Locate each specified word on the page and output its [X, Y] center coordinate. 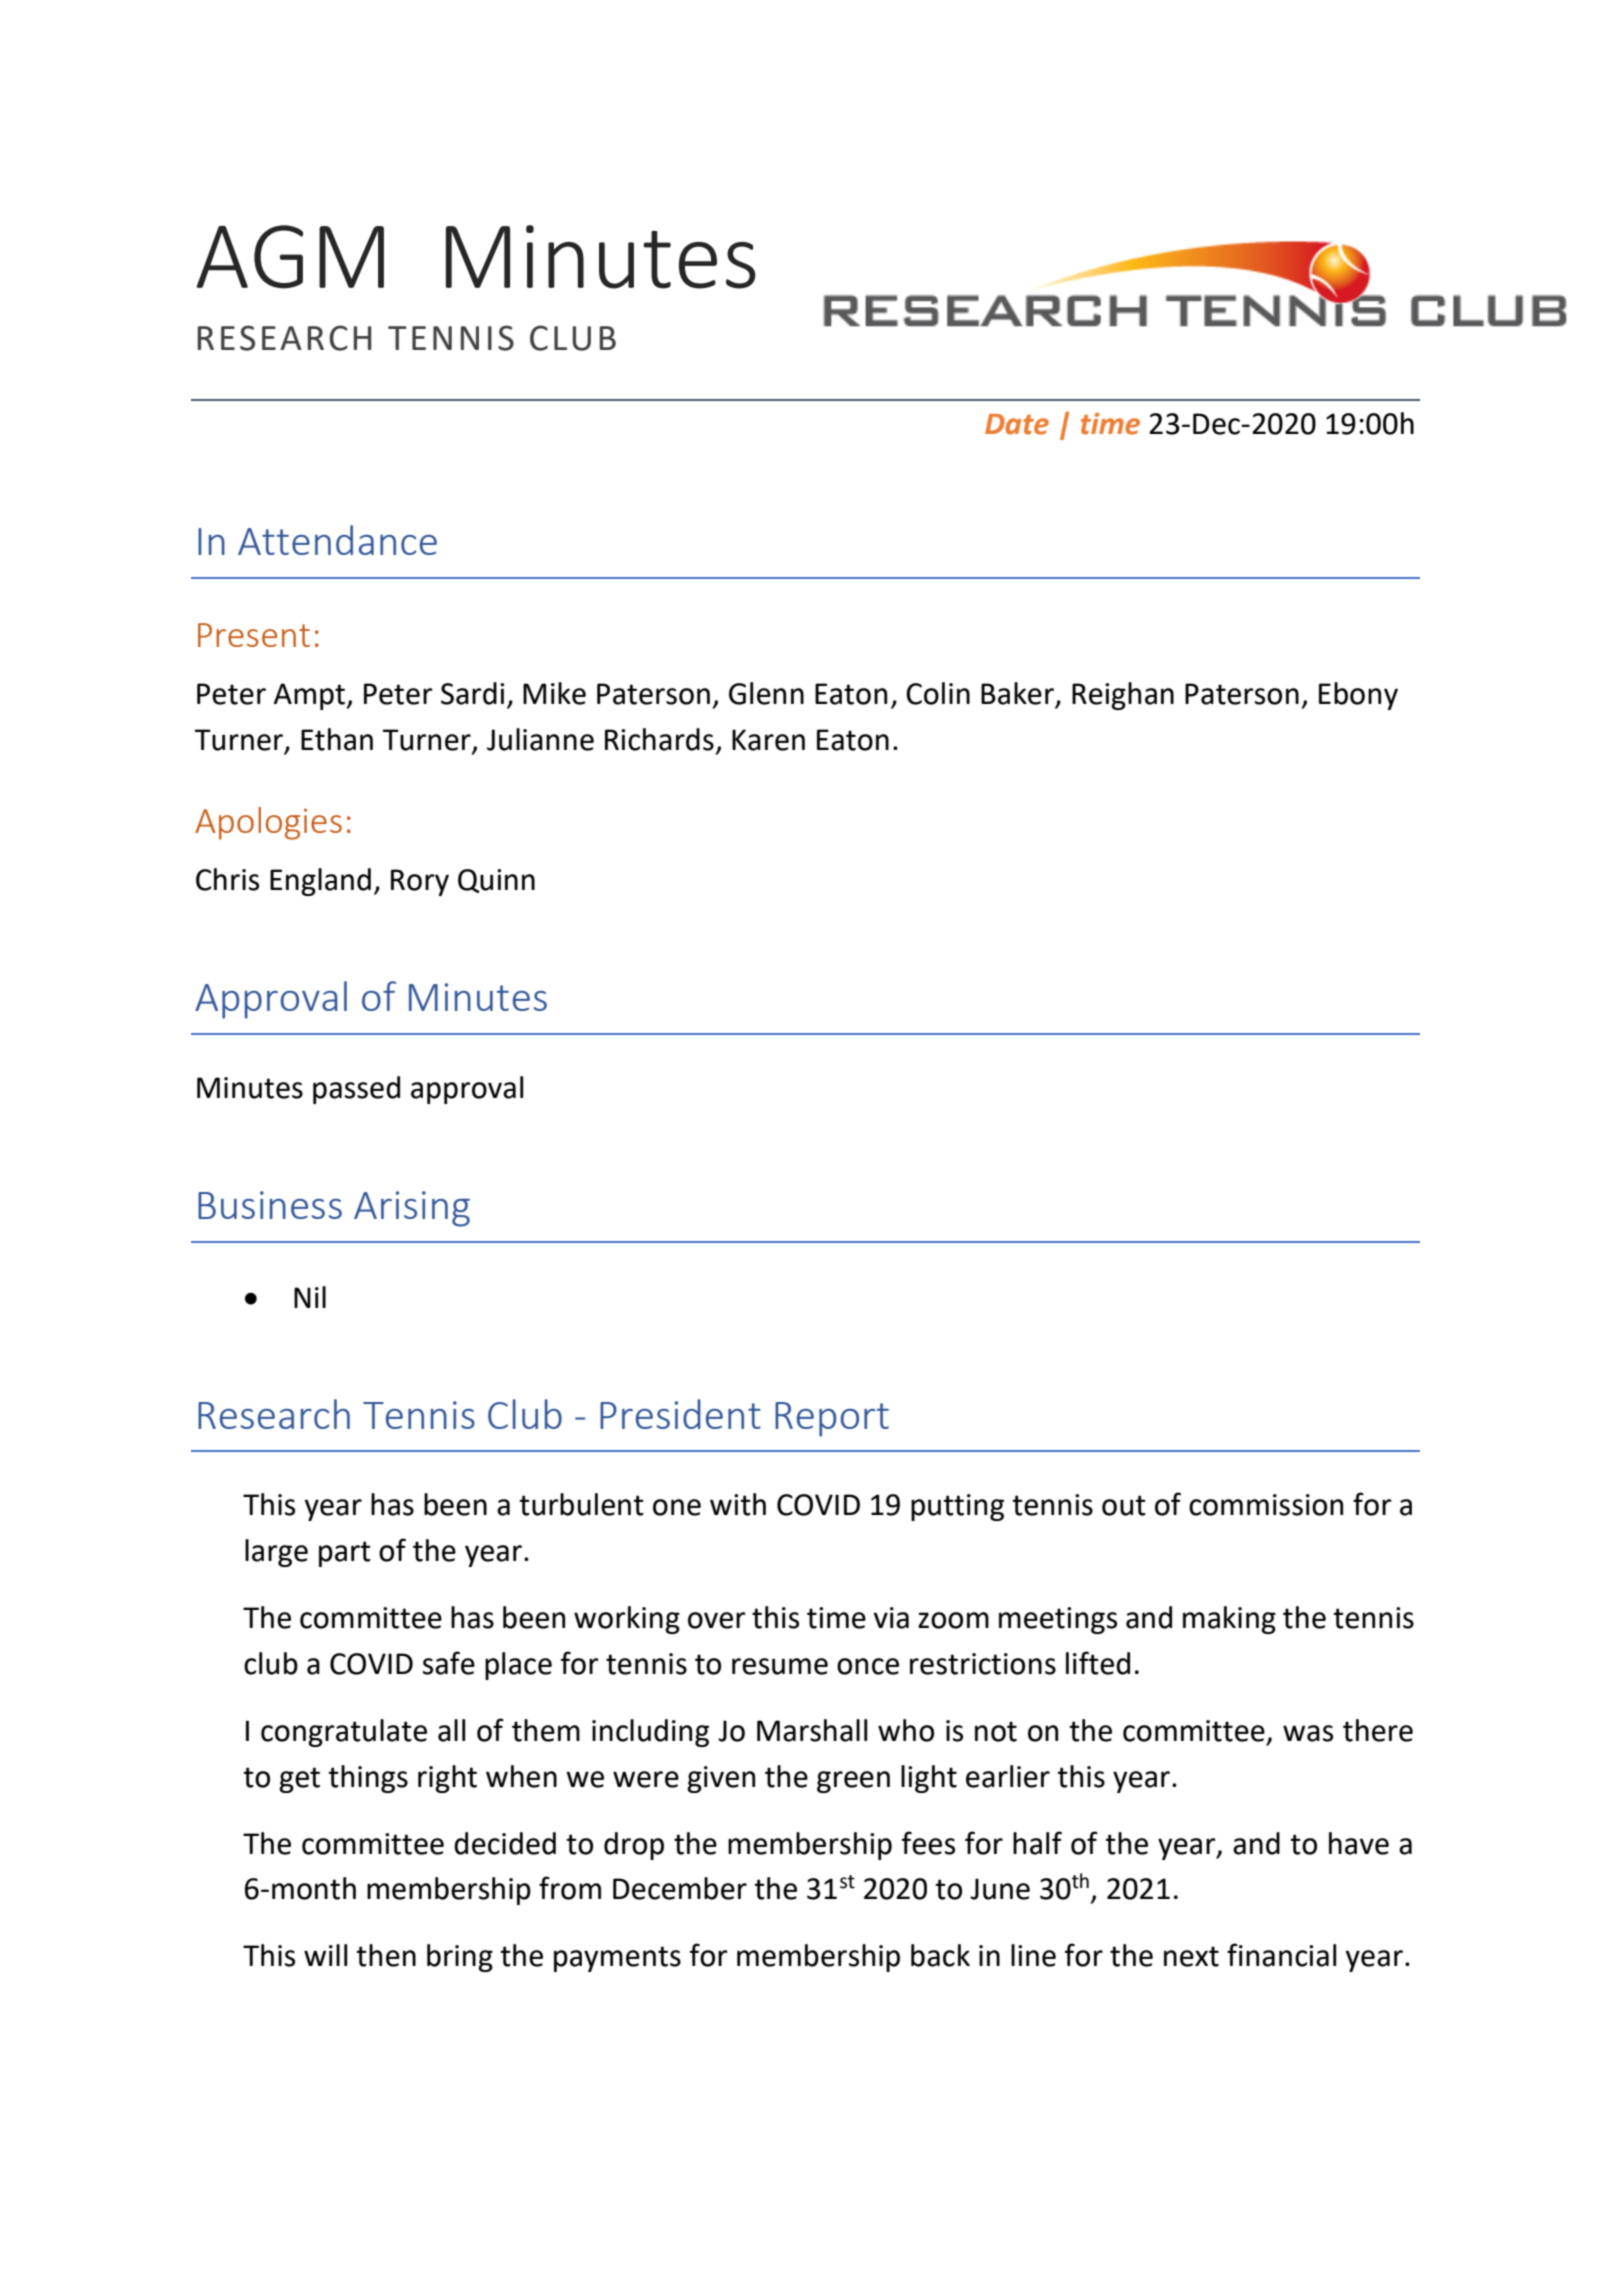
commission [1266, 1505]
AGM [290, 257]
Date [1017, 424]
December [680, 1888]
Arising [412, 1209]
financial [1281, 1955]
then [386, 1955]
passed [356, 1090]
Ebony [1358, 696]
